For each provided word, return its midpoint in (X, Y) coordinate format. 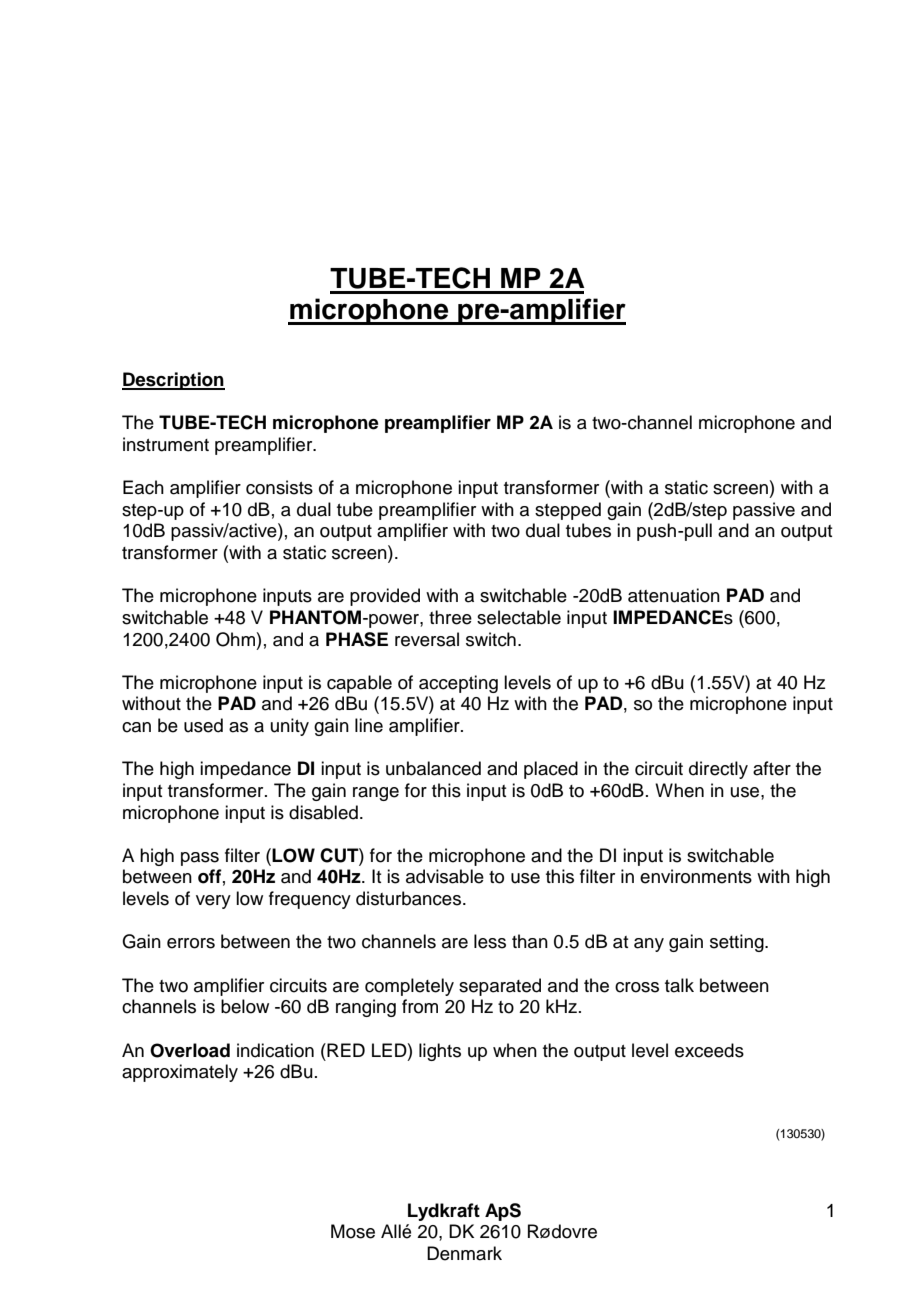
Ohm (235, 639)
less (490, 941)
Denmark (464, 1253)
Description (173, 381)
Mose (353, 1231)
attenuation (674, 595)
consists (279, 487)
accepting (458, 684)
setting (738, 943)
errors (191, 943)
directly (718, 770)
